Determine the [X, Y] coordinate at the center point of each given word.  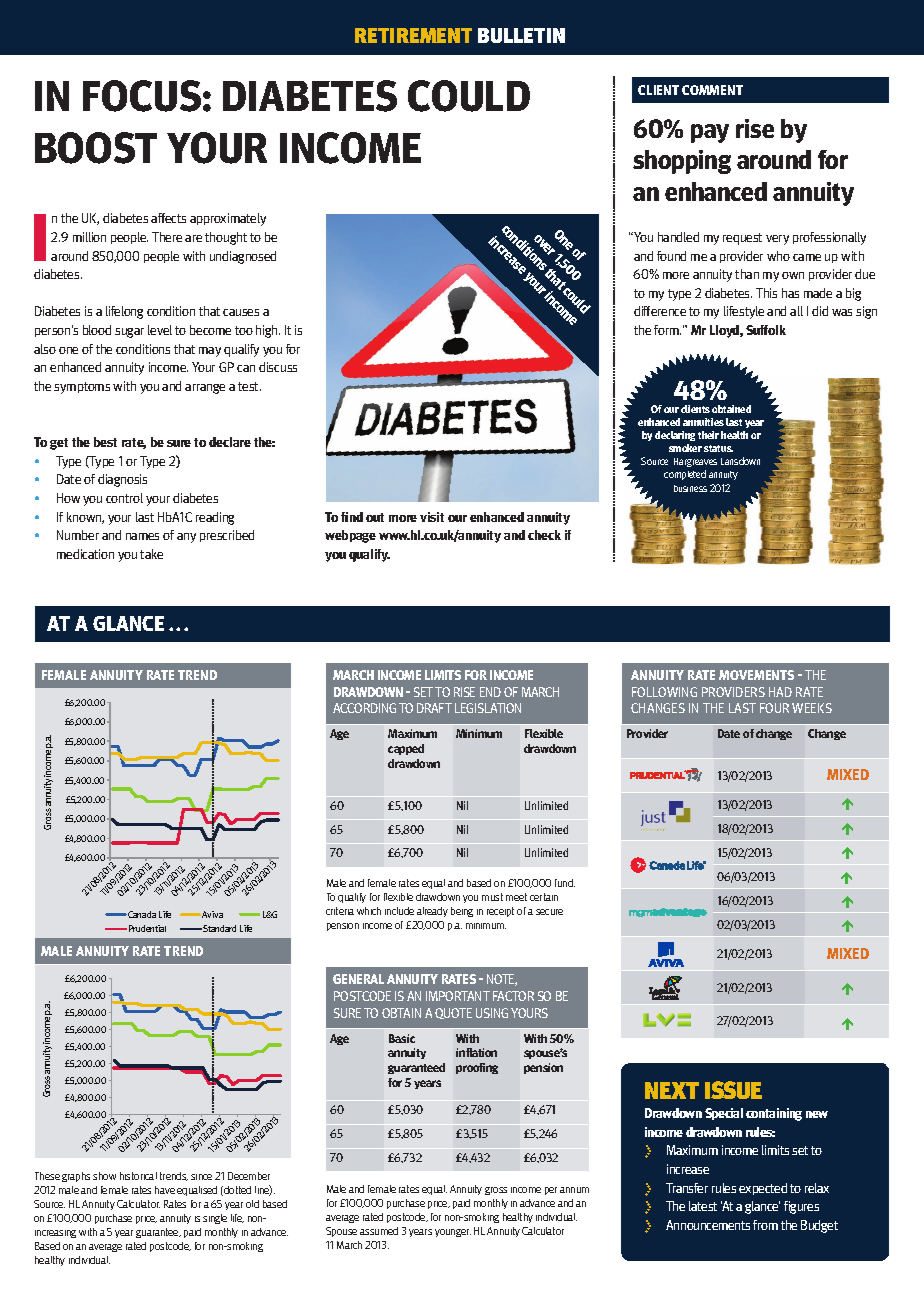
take [151, 554]
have [165, 1190]
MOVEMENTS [756, 675]
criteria [340, 911]
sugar [129, 333]
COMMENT [712, 90]
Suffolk [766, 330]
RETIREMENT [413, 35]
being [462, 912]
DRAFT [434, 708]
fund [565, 883]
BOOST [96, 148]
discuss [278, 367]
